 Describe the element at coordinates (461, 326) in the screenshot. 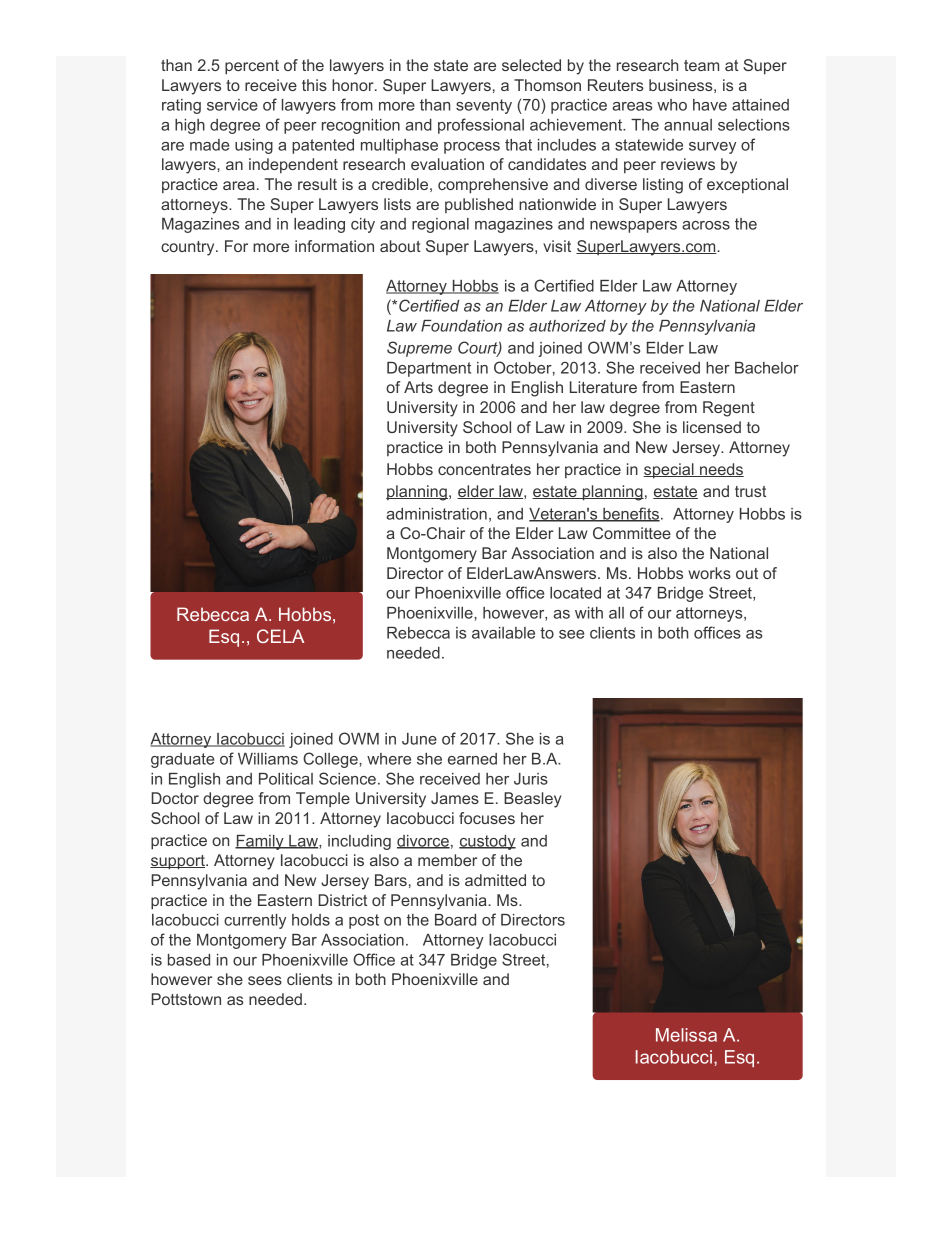

I see `Foundation` at that location.
